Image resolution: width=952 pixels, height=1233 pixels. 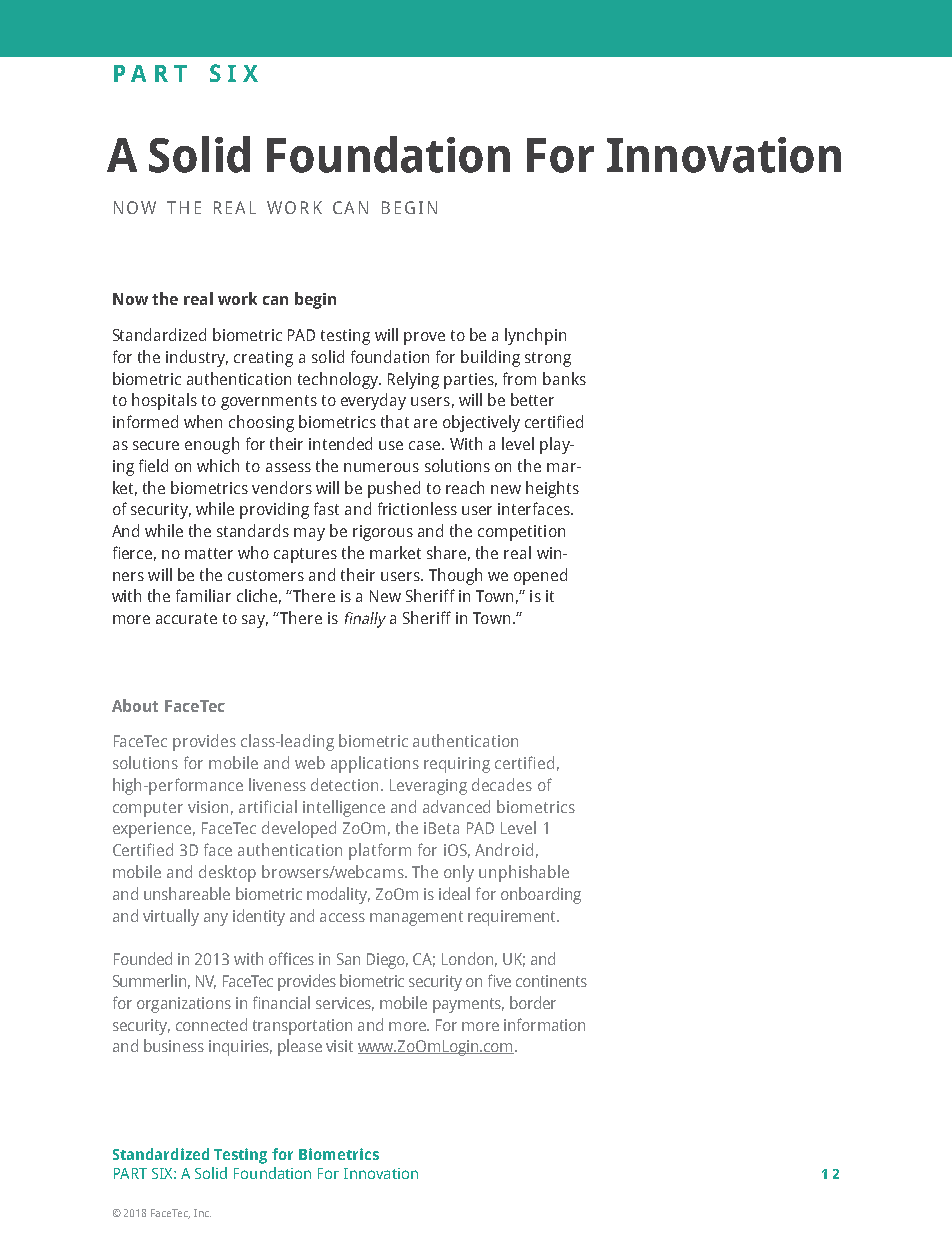 What do you see at coordinates (348, 959) in the screenshot?
I see `San` at bounding box center [348, 959].
